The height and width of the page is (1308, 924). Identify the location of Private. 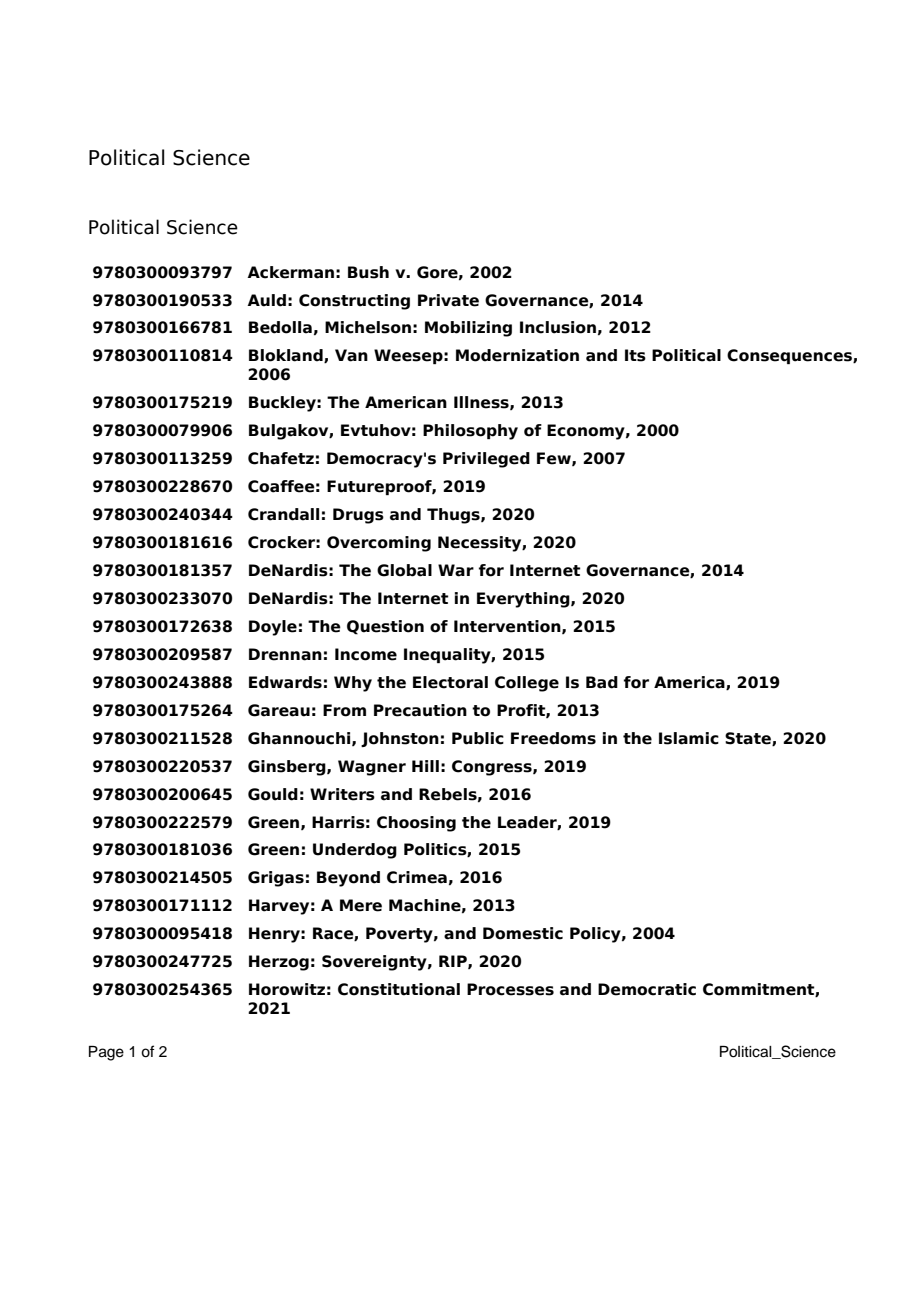
(448, 300).
